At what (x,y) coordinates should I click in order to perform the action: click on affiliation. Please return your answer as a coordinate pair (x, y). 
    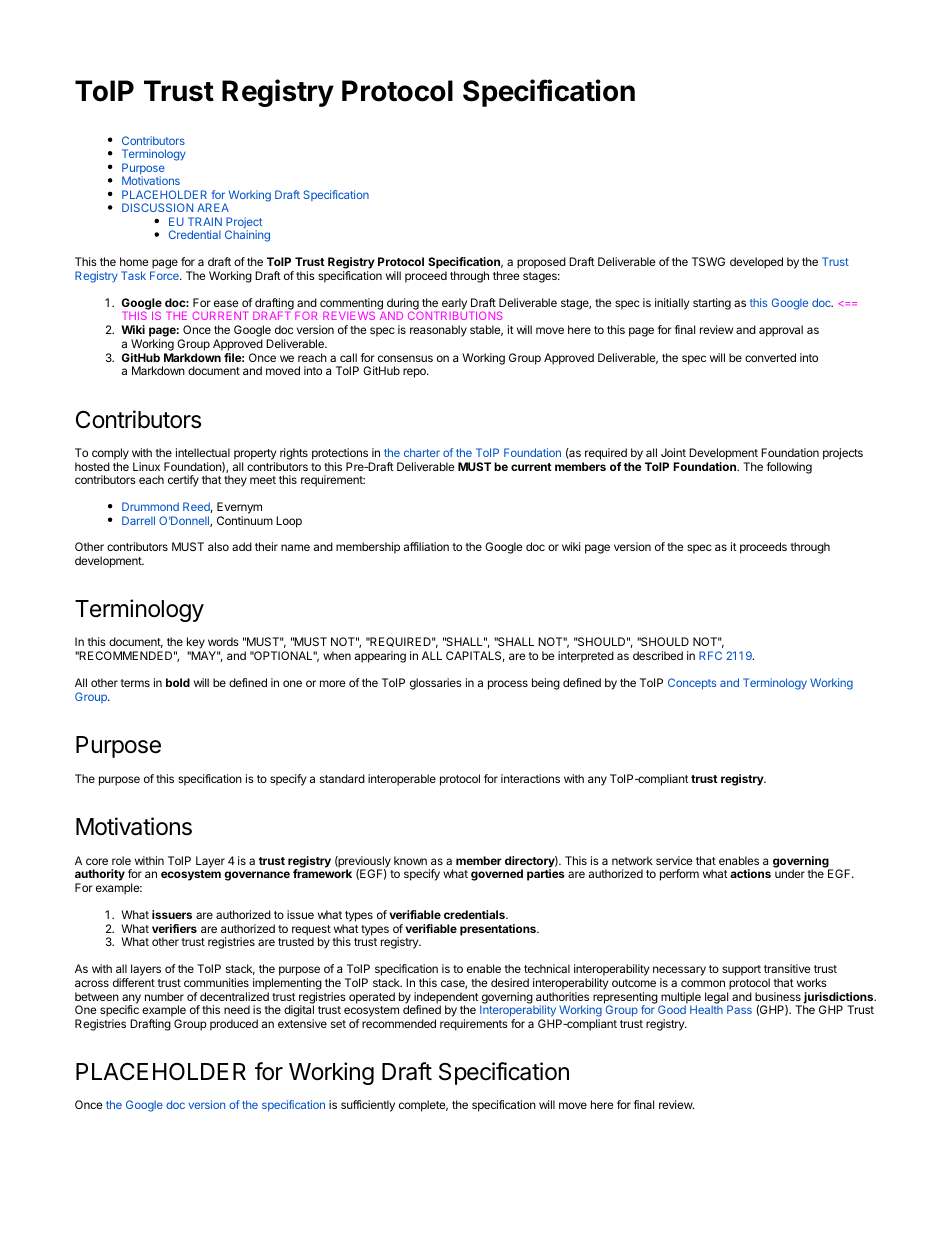
    Looking at the image, I should click on (426, 546).
